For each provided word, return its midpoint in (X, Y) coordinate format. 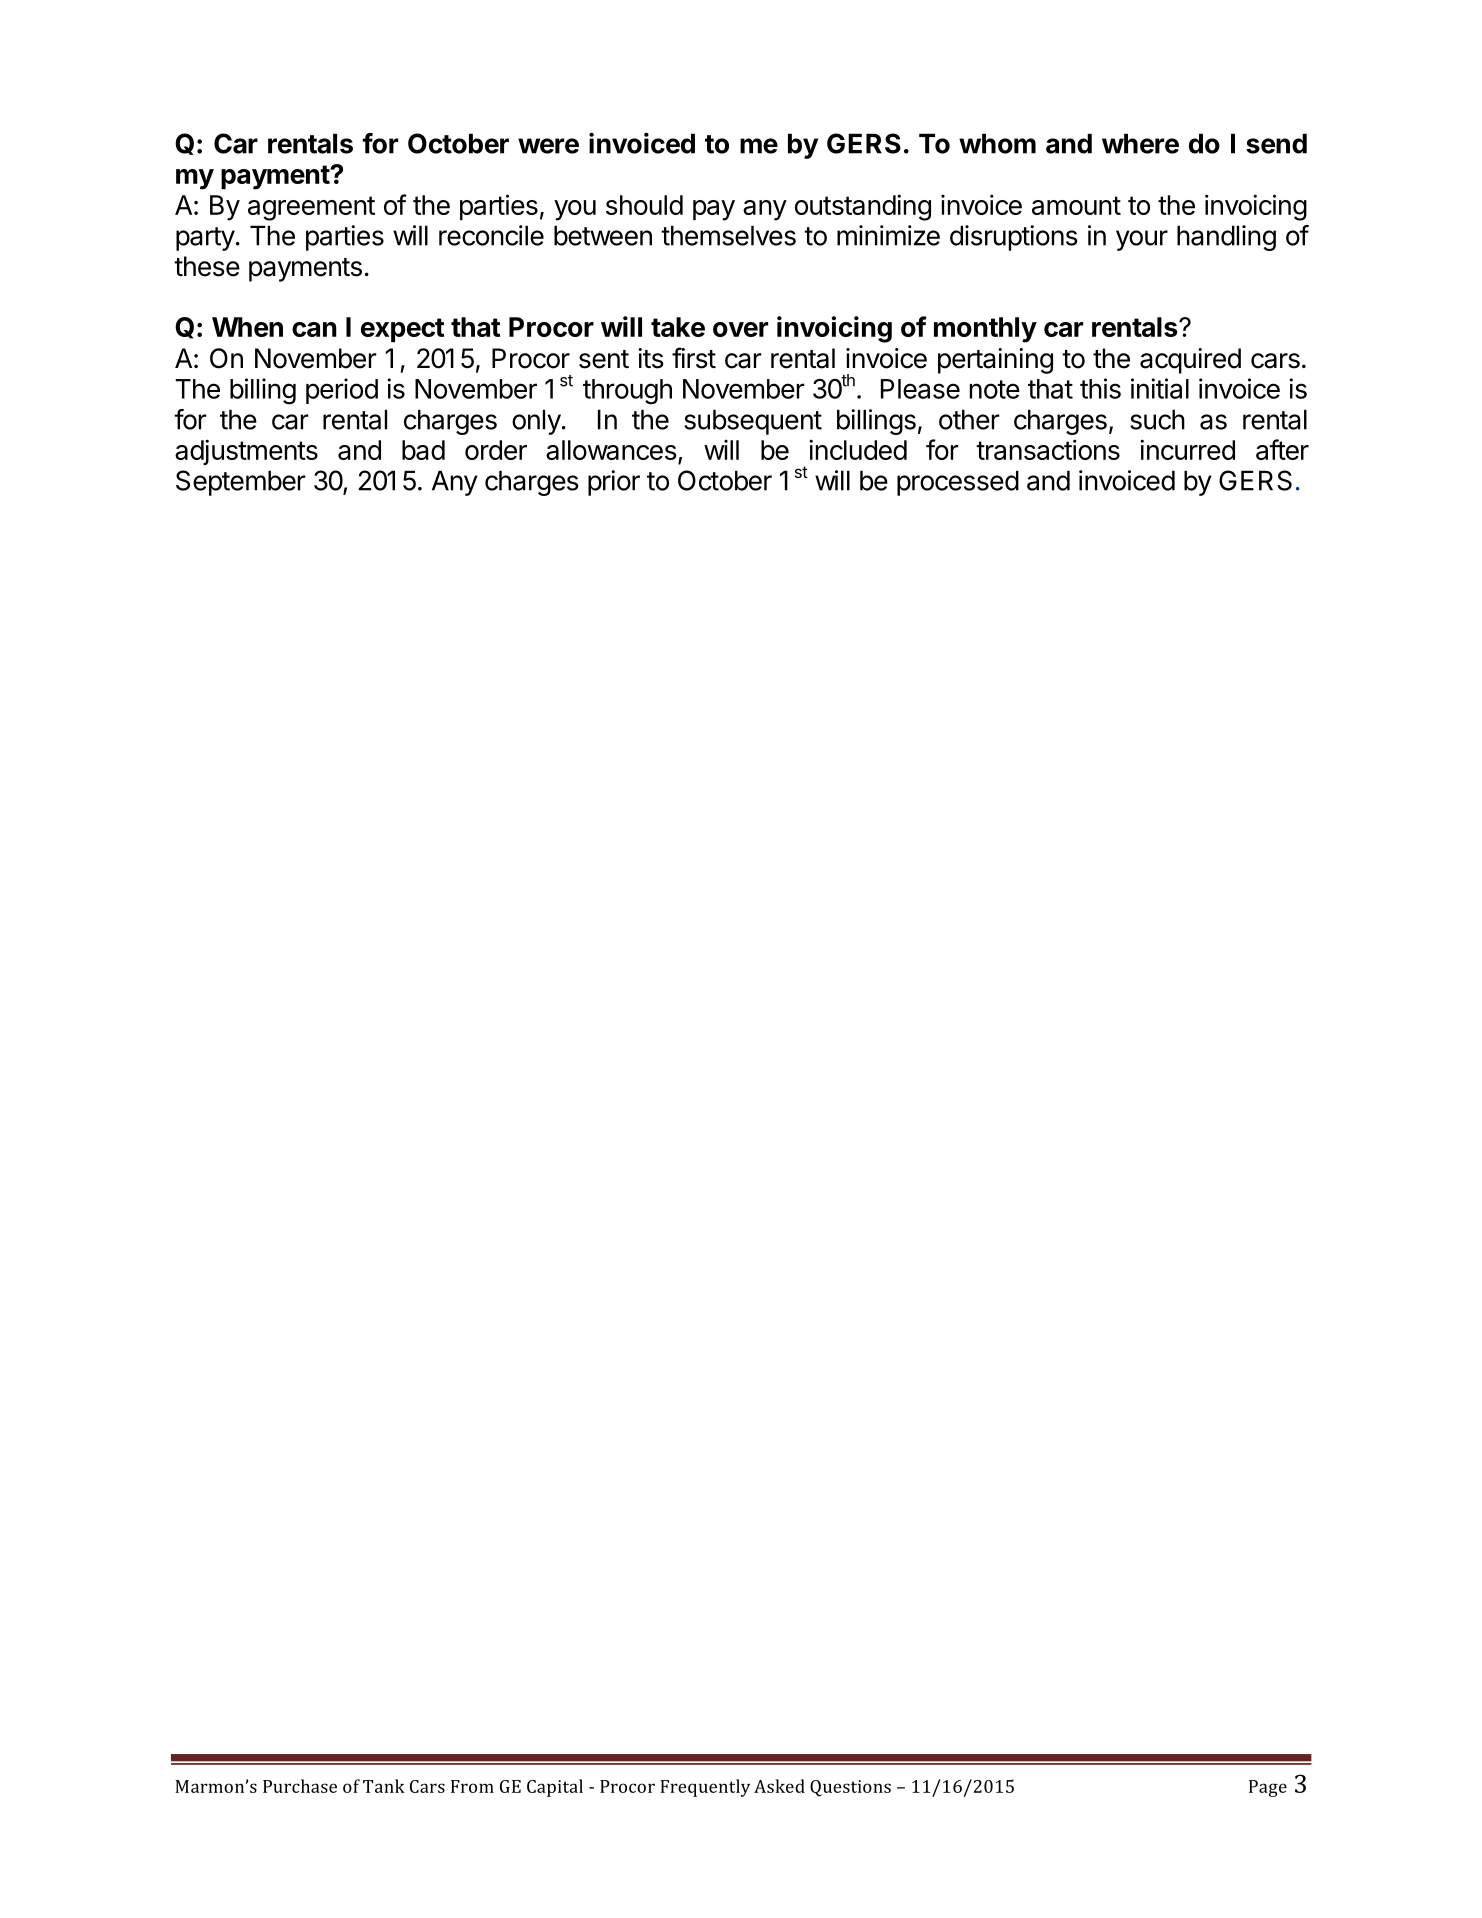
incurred (1187, 449)
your (1142, 240)
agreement (311, 208)
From (472, 1786)
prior (614, 483)
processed (958, 483)
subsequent (753, 422)
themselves (728, 235)
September (241, 483)
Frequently (705, 1788)
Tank (384, 1786)
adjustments (246, 452)
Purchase (300, 1786)
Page (1268, 1788)
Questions (850, 1788)
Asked (779, 1786)
